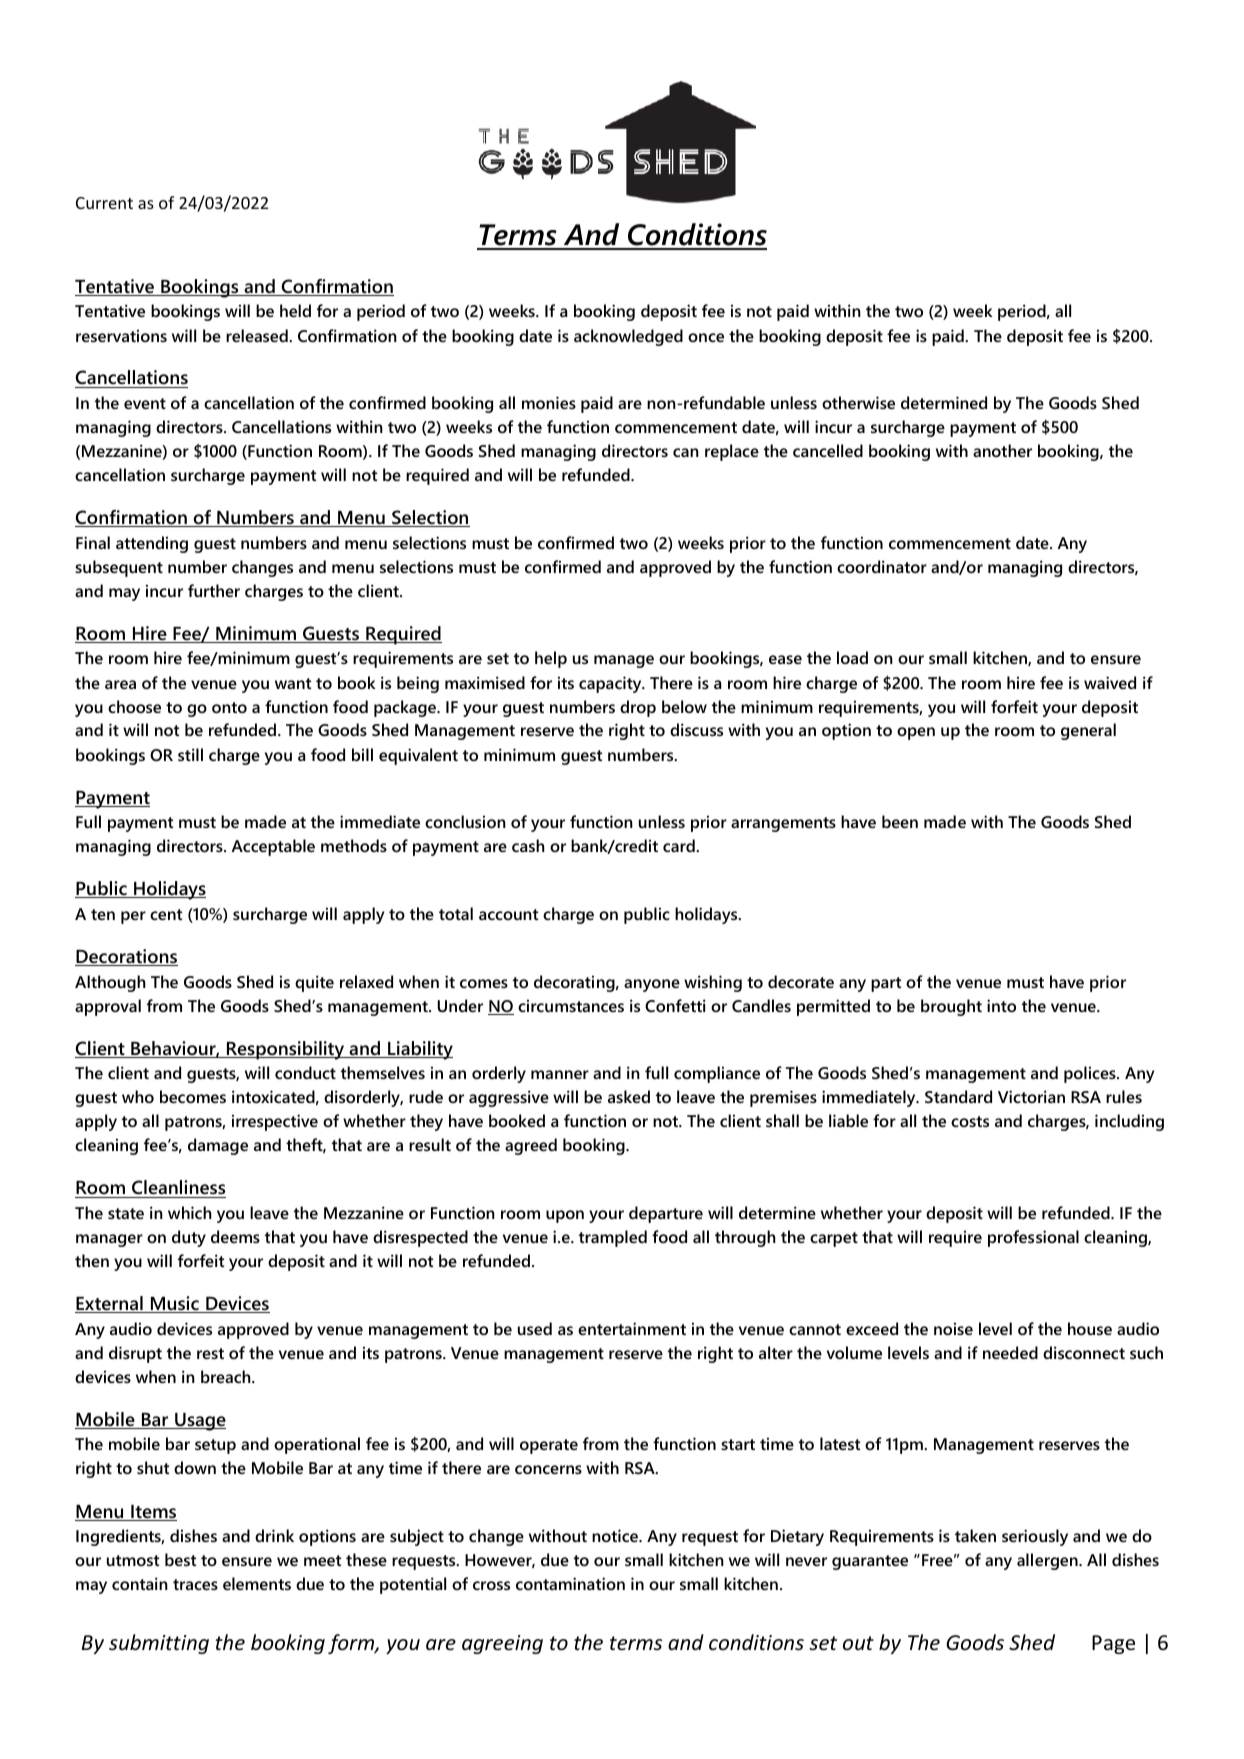 This page has width=1244, height=1759. I want to click on acknowledged, so click(628, 337).
